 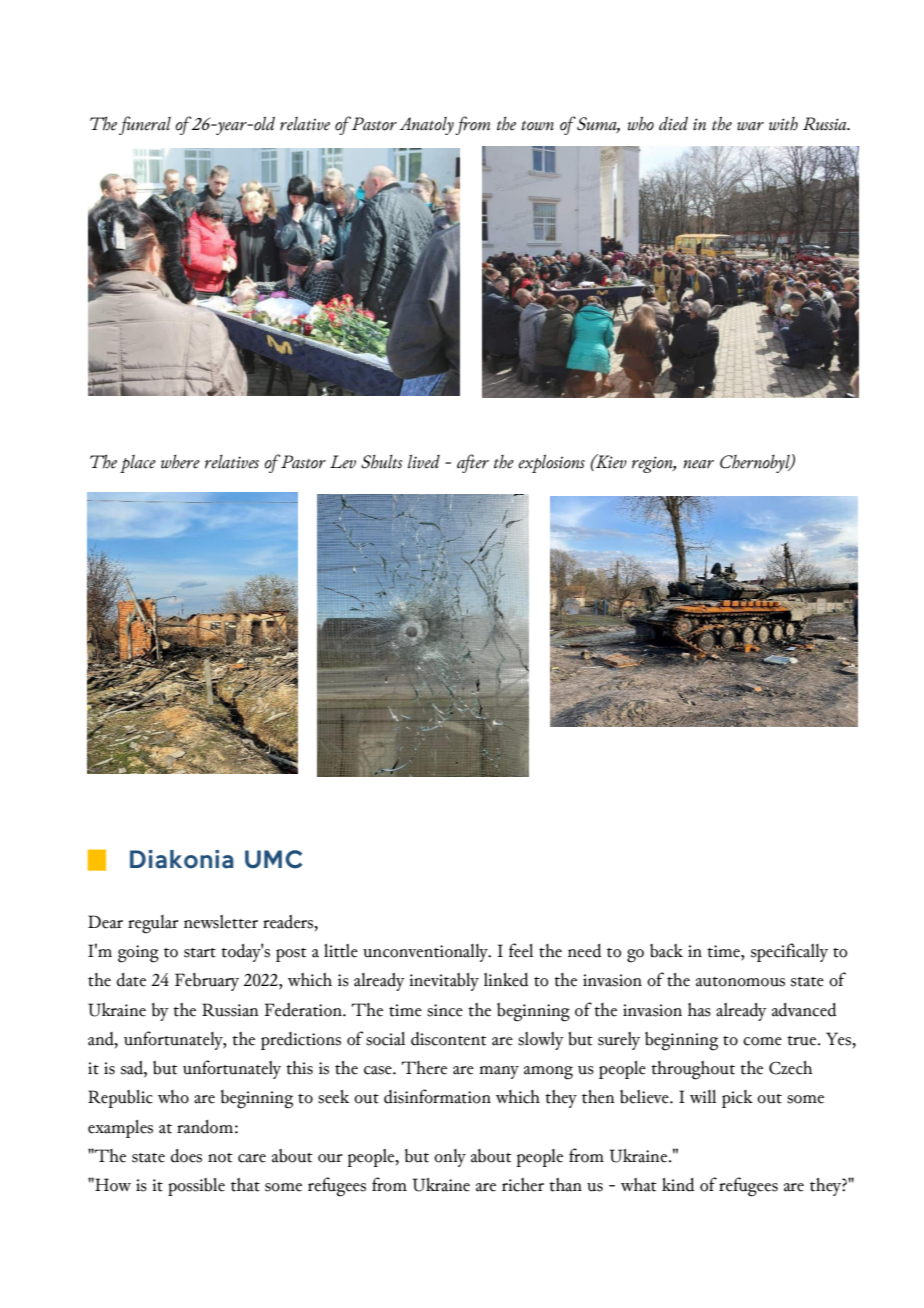 What do you see at coordinates (678, 1185) in the screenshot?
I see `kind` at bounding box center [678, 1185].
